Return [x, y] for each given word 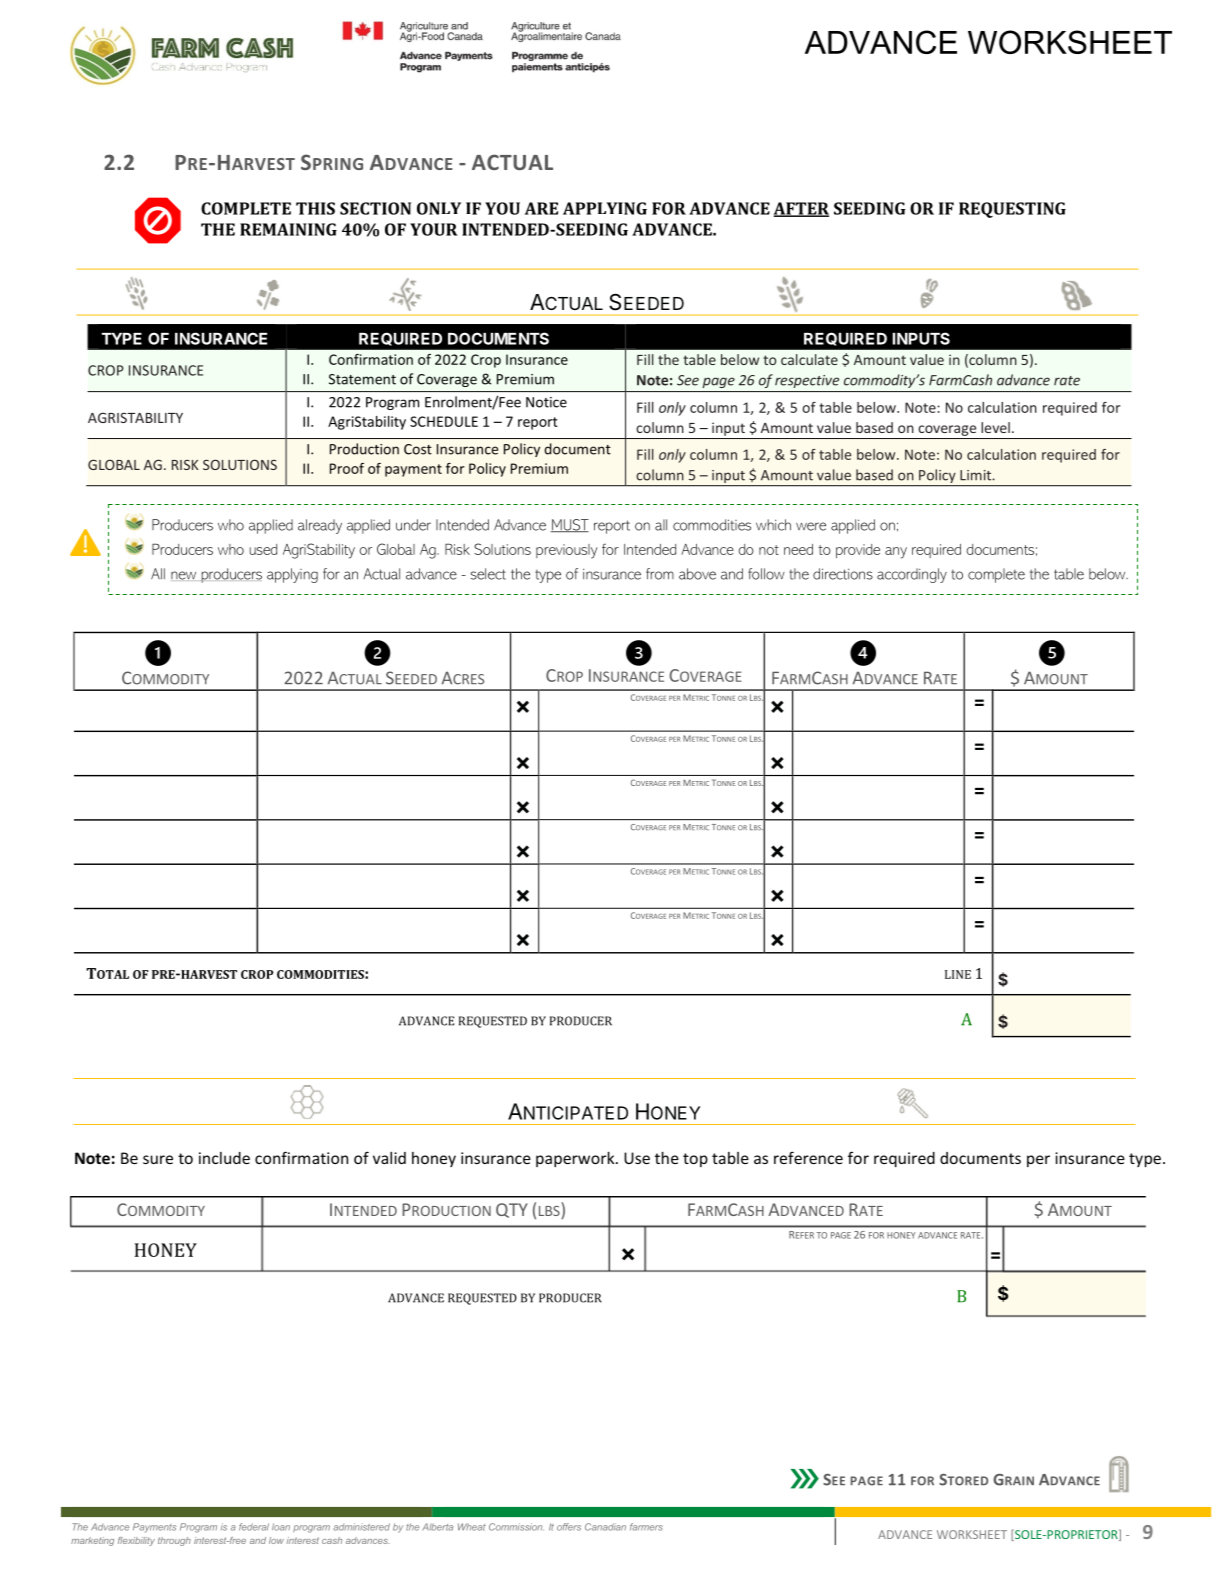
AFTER [801, 209]
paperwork [576, 1159]
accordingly [912, 575]
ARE [541, 208]
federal [254, 1527]
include [224, 1158]
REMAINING [288, 229]
